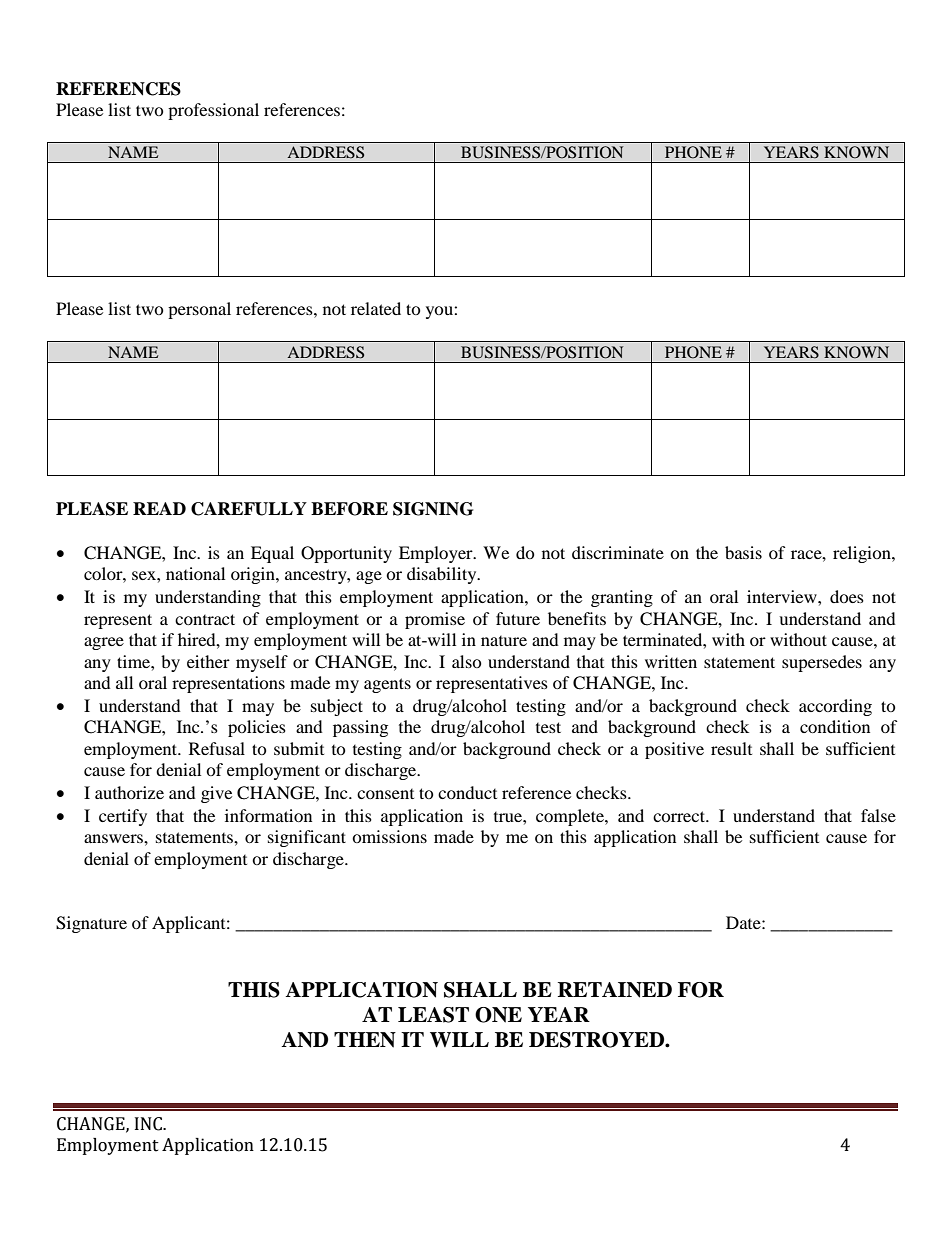  What do you see at coordinates (467, 661) in the document?
I see `also` at bounding box center [467, 661].
